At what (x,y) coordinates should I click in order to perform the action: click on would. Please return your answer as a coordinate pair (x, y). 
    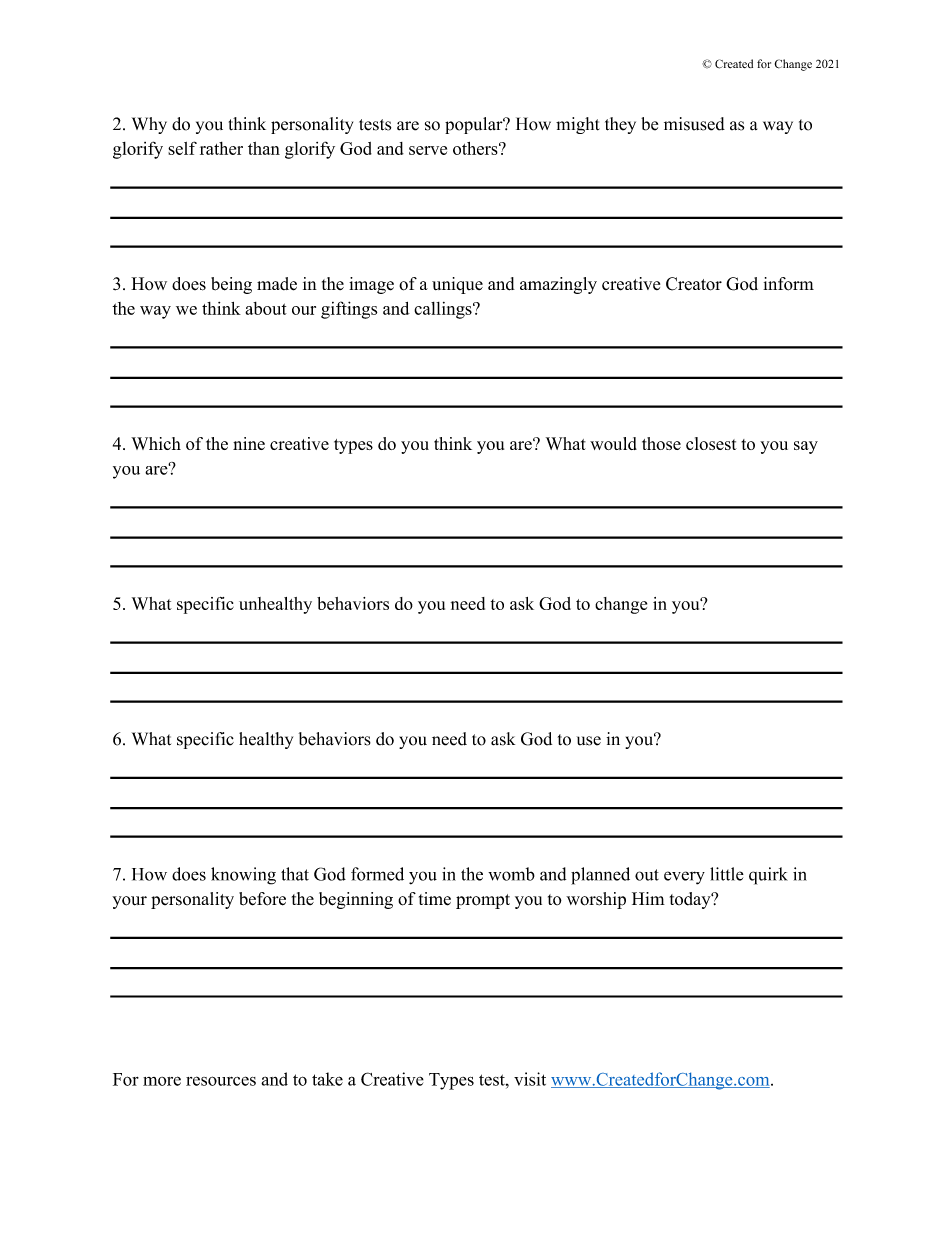
    Looking at the image, I should click on (613, 443).
